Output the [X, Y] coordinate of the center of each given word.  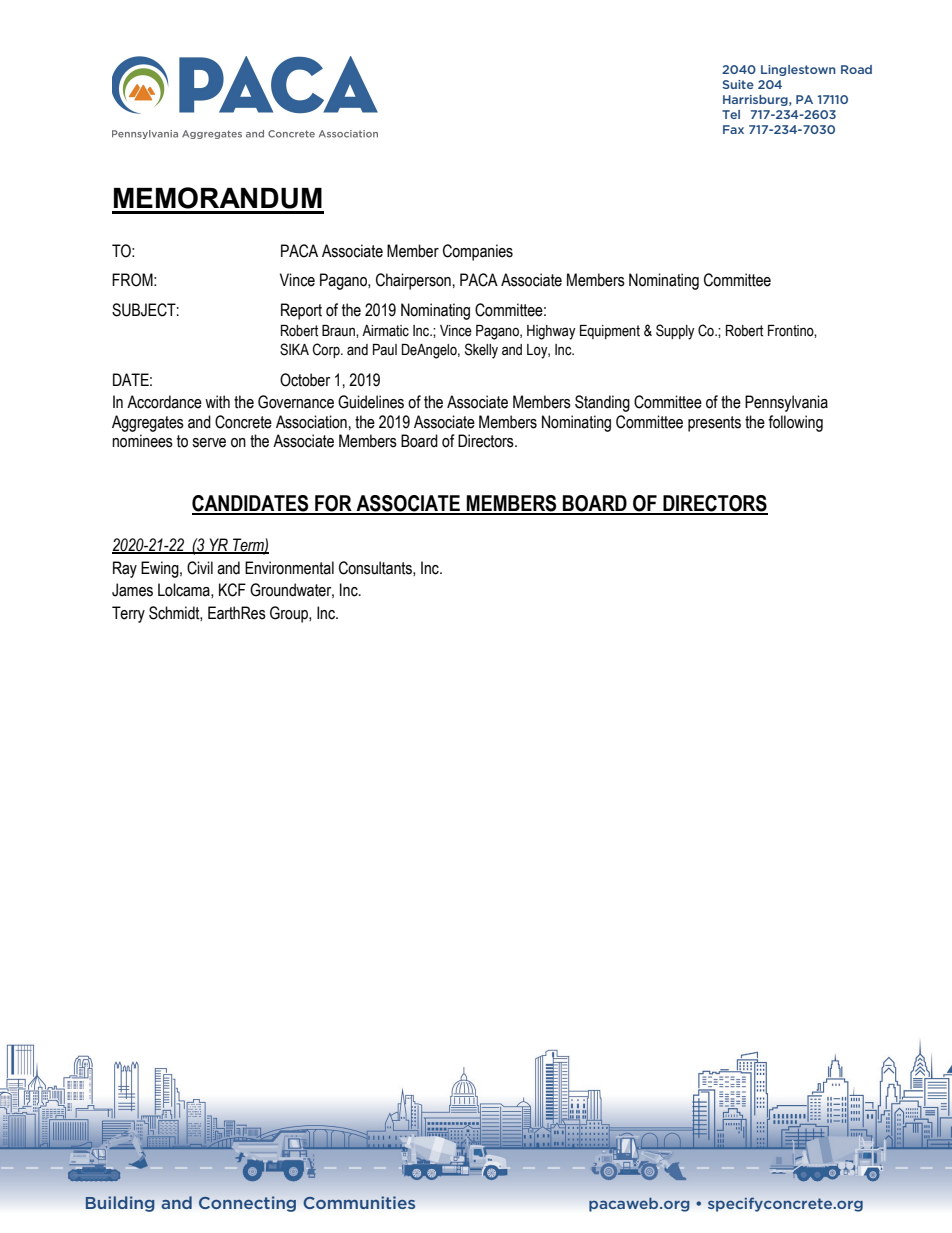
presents [714, 424]
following [795, 423]
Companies [478, 252]
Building [120, 1204]
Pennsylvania [786, 403]
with [217, 402]
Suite [738, 84]
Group [290, 614]
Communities [359, 1202]
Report [301, 311]
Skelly [481, 351]
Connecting [247, 1204]
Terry [128, 614]
